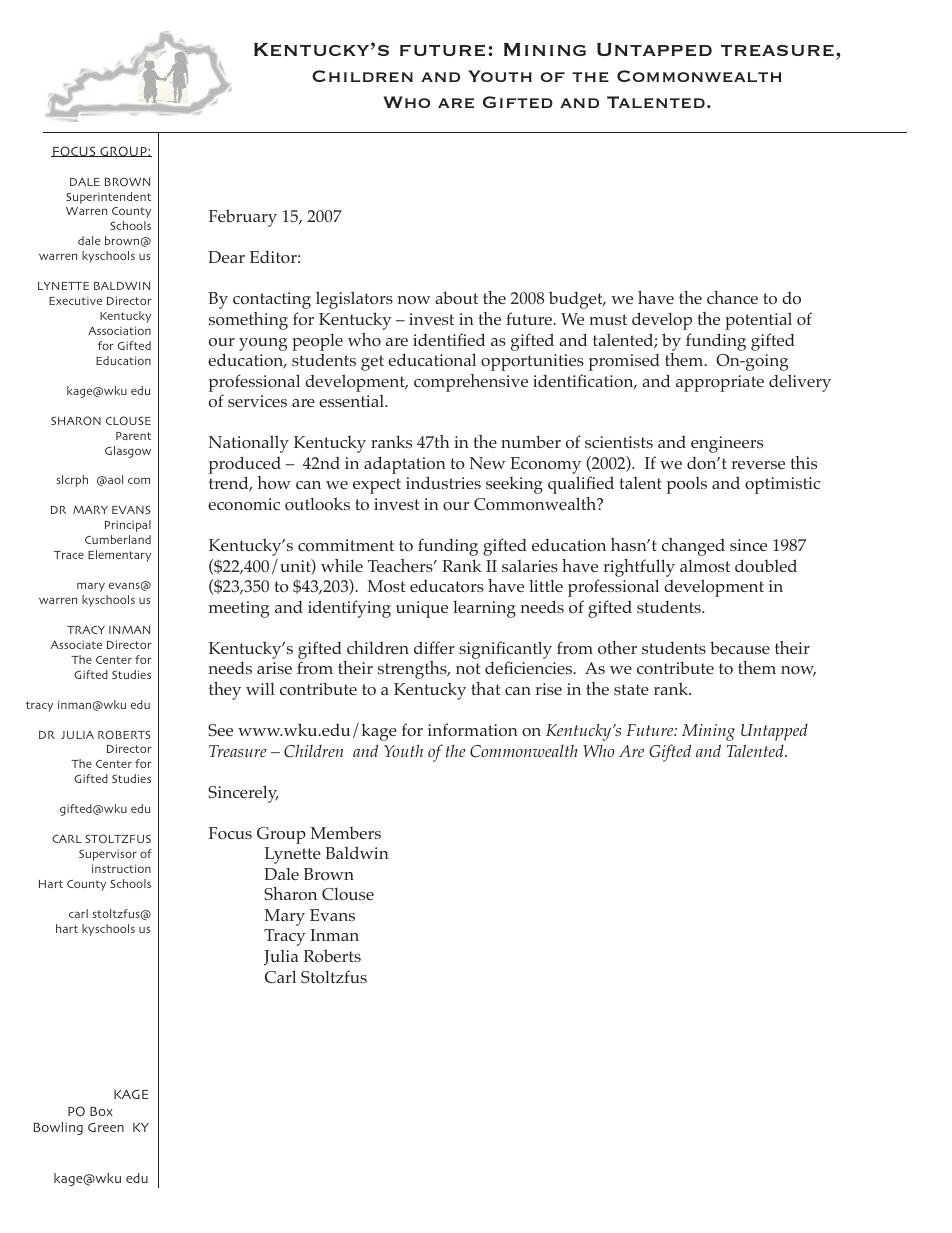 The width and height of the image is (952, 1233). I want to click on chance, so click(732, 297).
